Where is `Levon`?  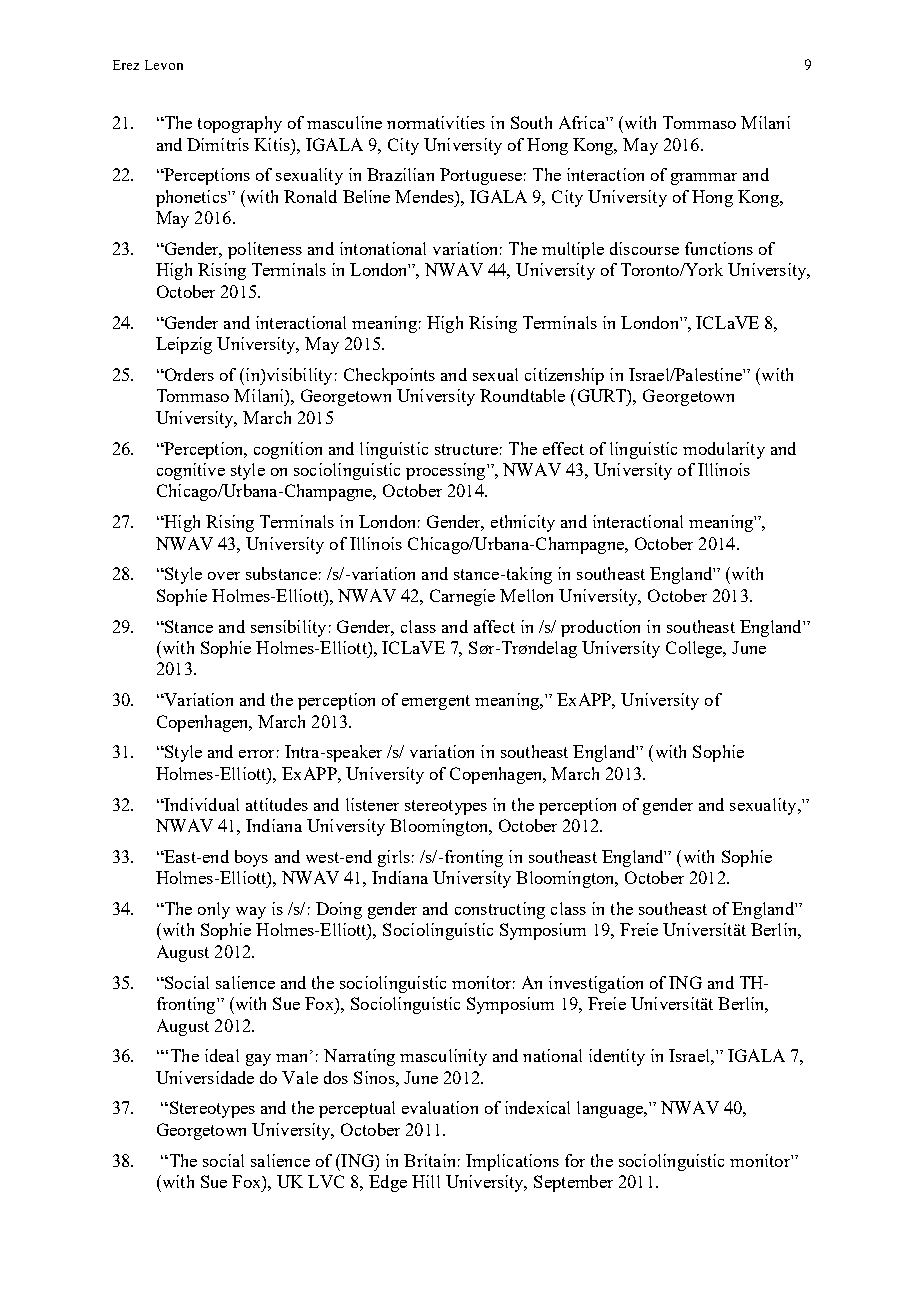 Levon is located at coordinates (164, 65).
